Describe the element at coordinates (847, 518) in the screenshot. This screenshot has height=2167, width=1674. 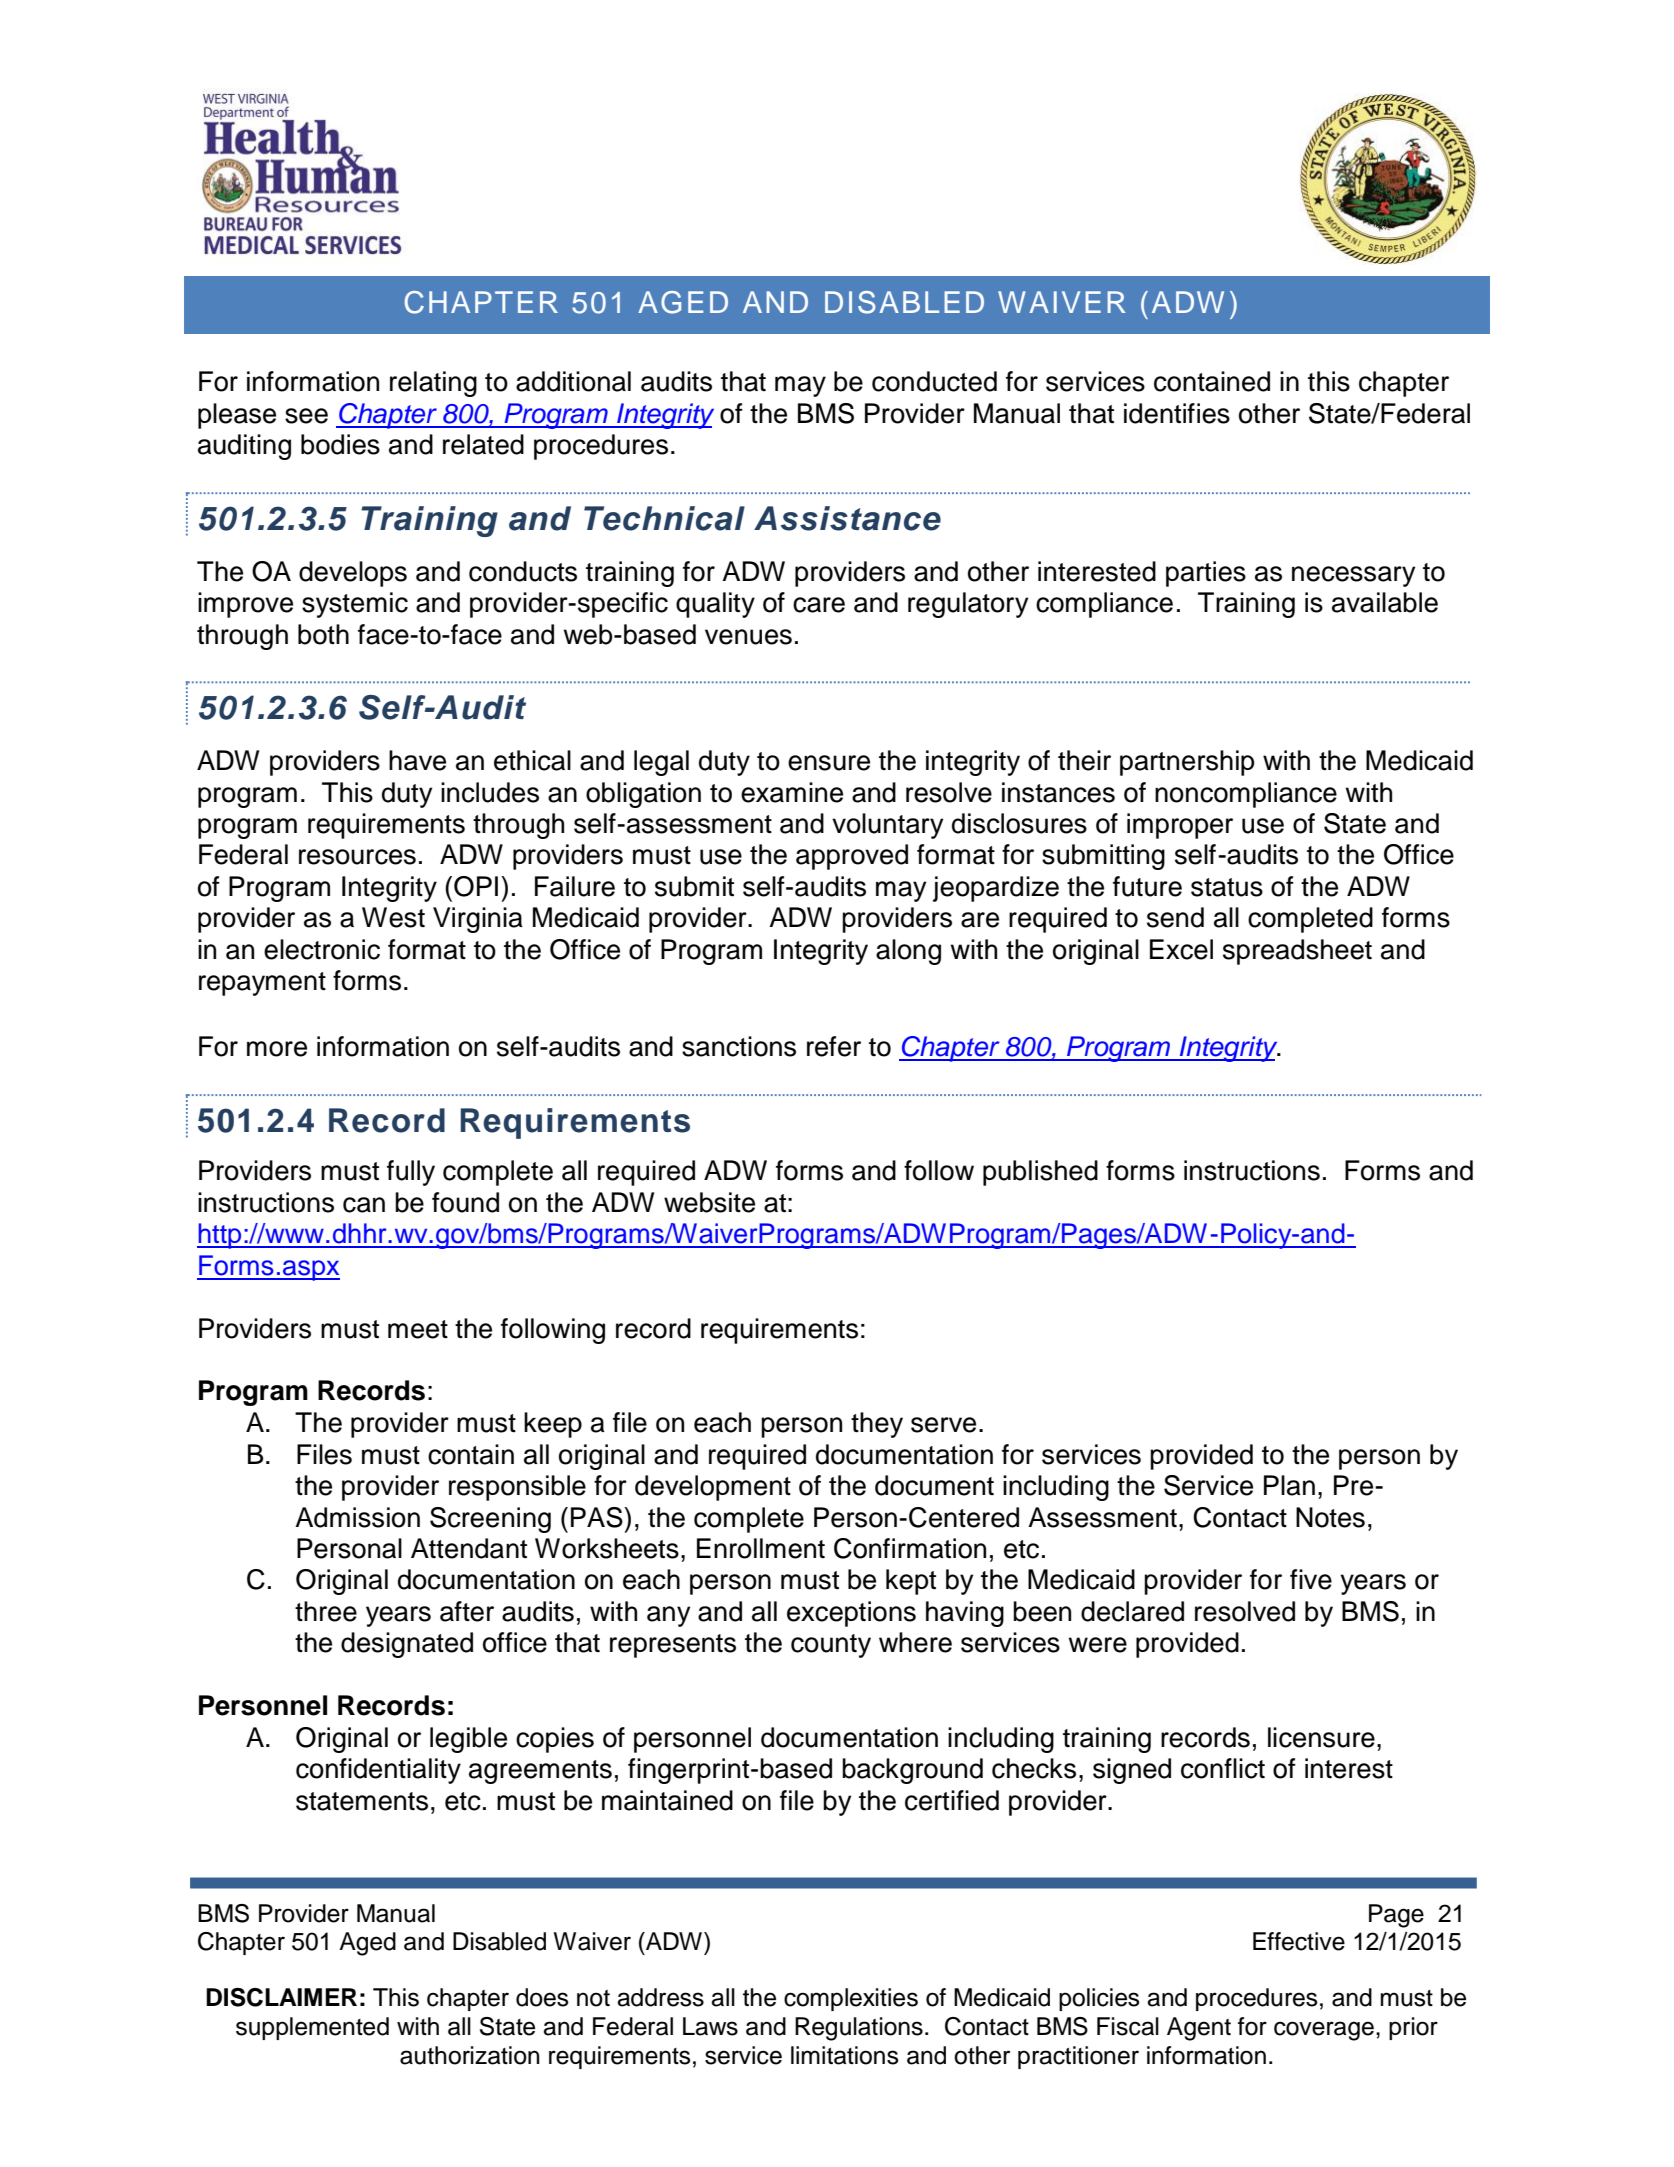
I see `Assistance` at that location.
